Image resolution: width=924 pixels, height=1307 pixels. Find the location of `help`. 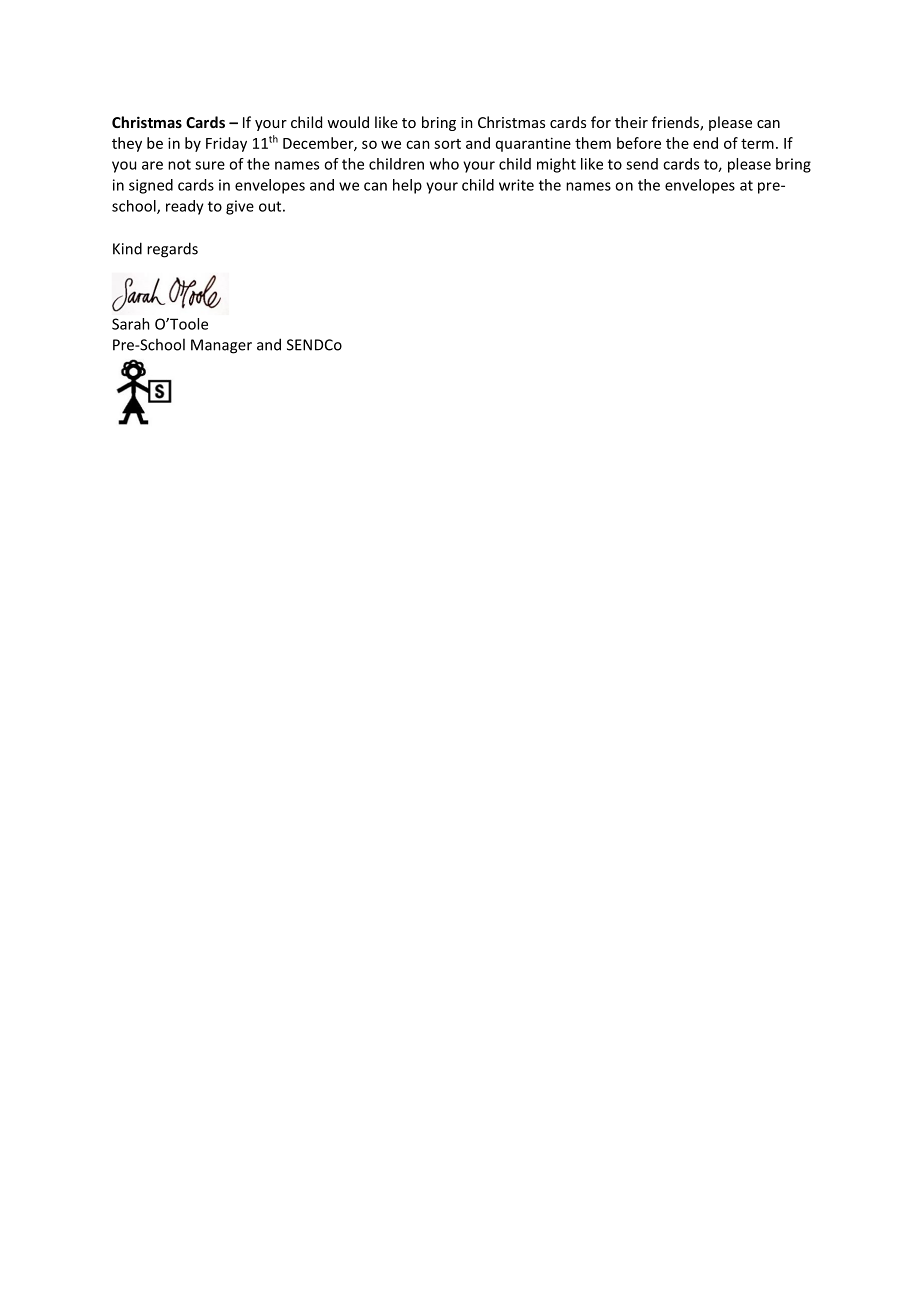

help is located at coordinates (407, 186).
